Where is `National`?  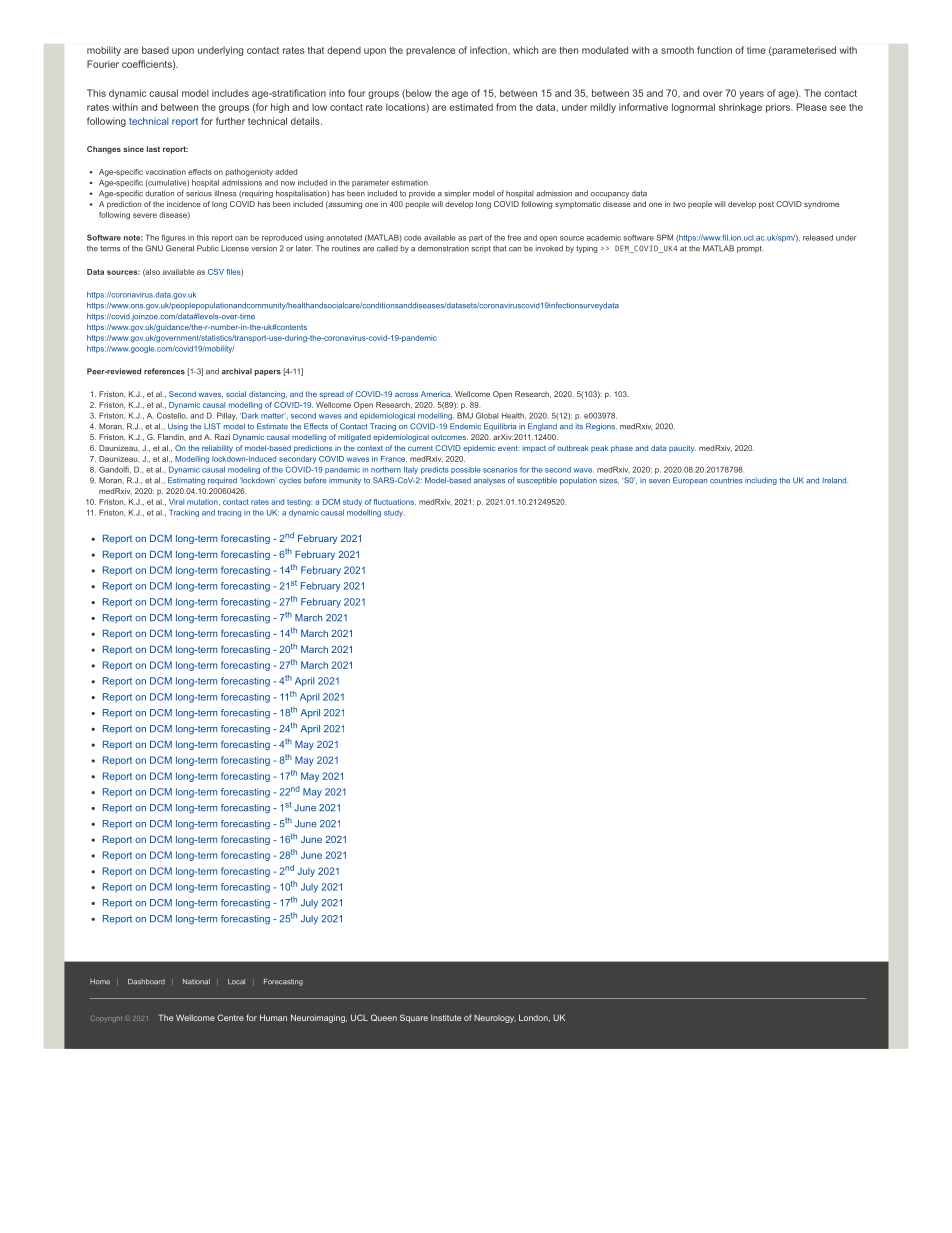
National is located at coordinates (196, 982).
